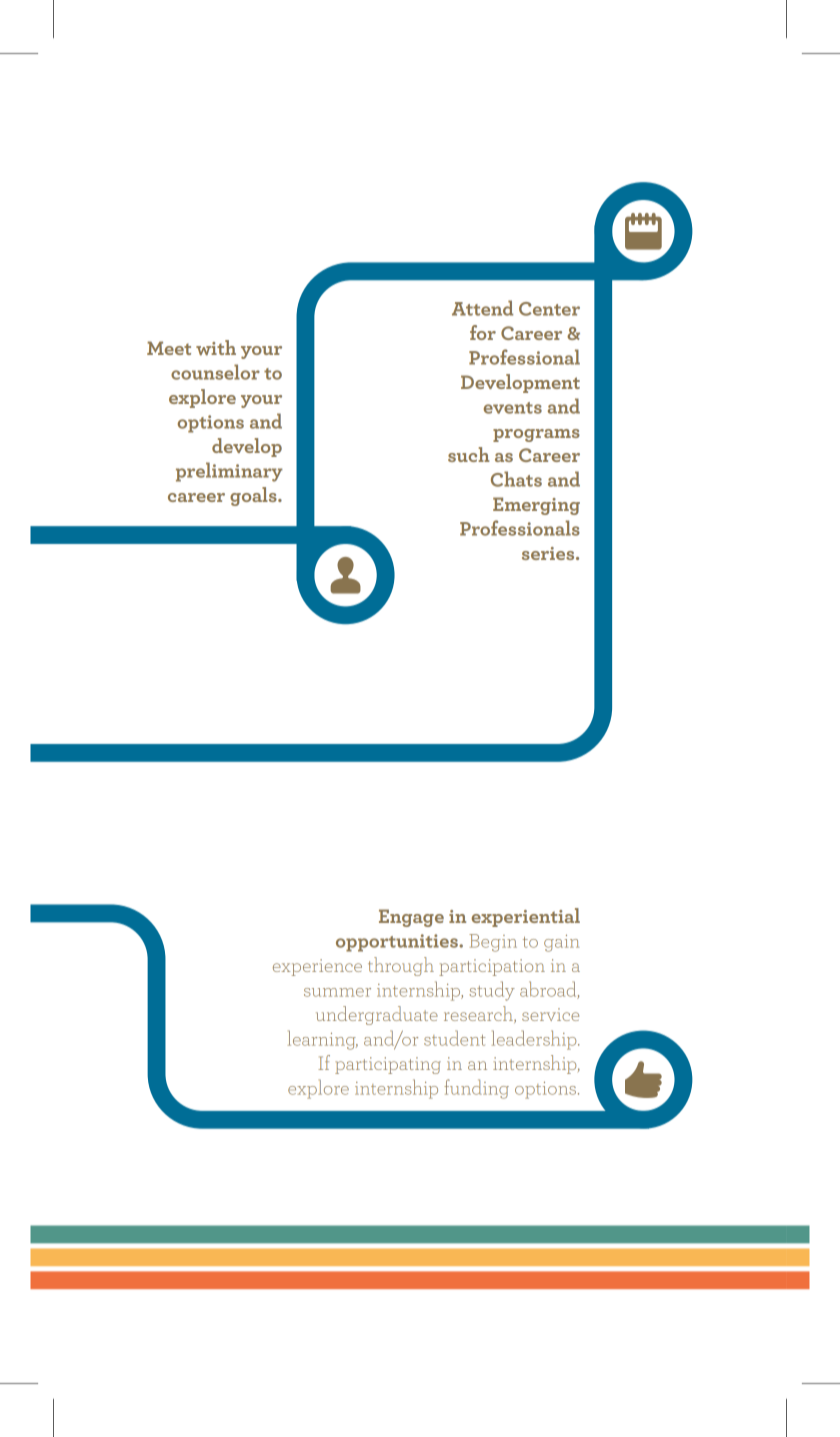 The image size is (840, 1437). Describe the element at coordinates (493, 943) in the screenshot. I see `Begin` at that location.
